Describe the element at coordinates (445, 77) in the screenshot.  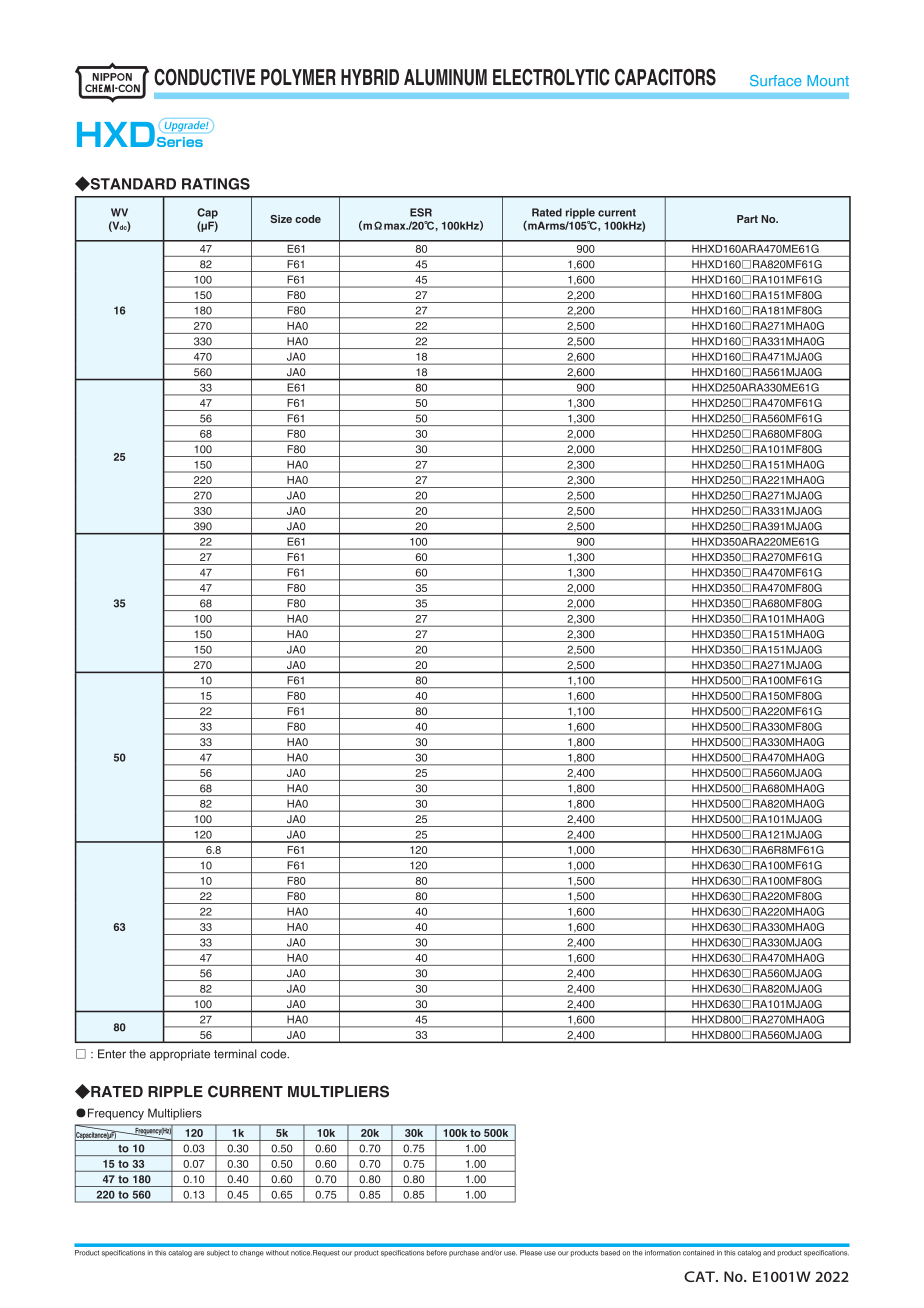
I see `ALUMINUM` at that location.
